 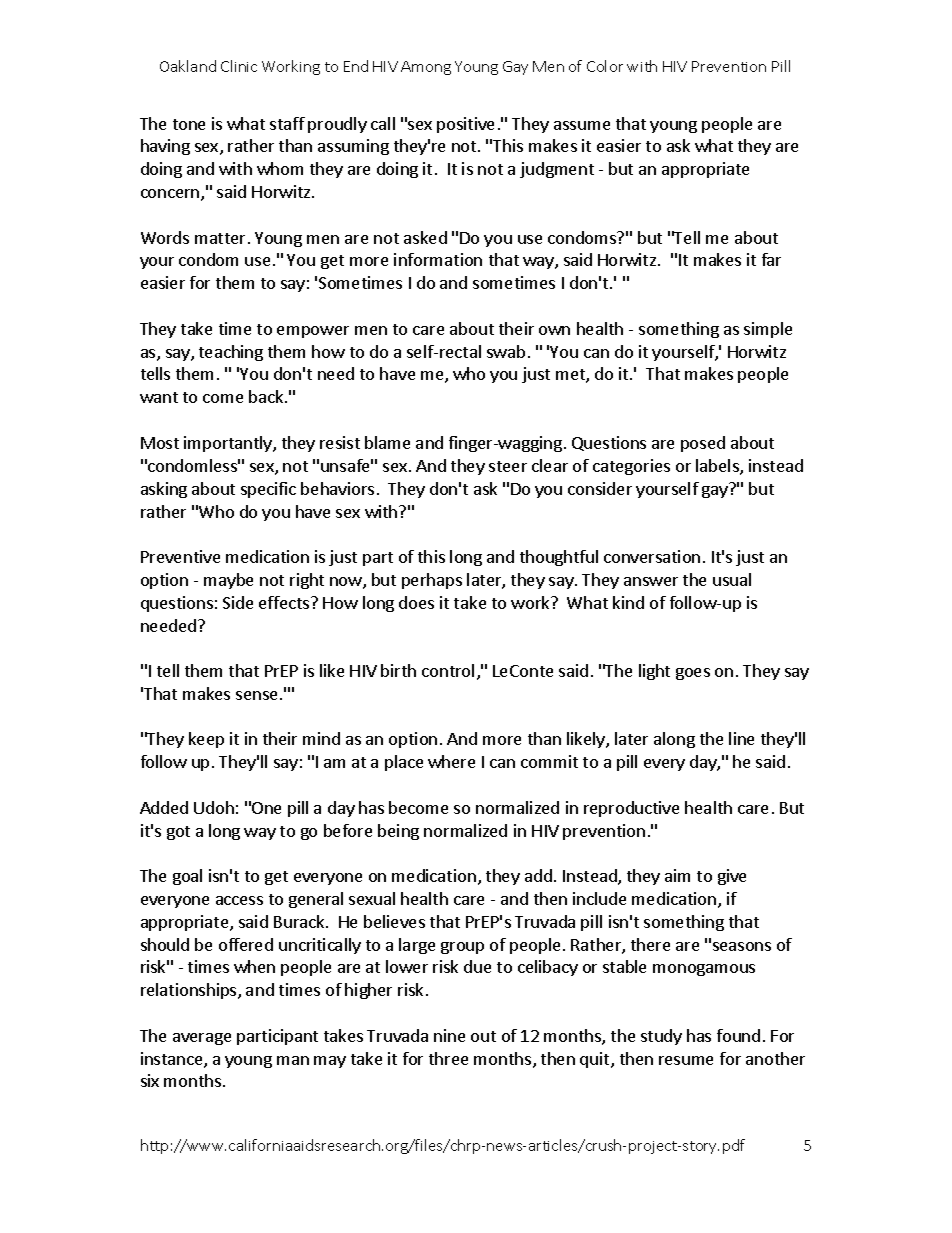 What do you see at coordinates (451, 761) in the screenshot?
I see `where` at bounding box center [451, 761].
